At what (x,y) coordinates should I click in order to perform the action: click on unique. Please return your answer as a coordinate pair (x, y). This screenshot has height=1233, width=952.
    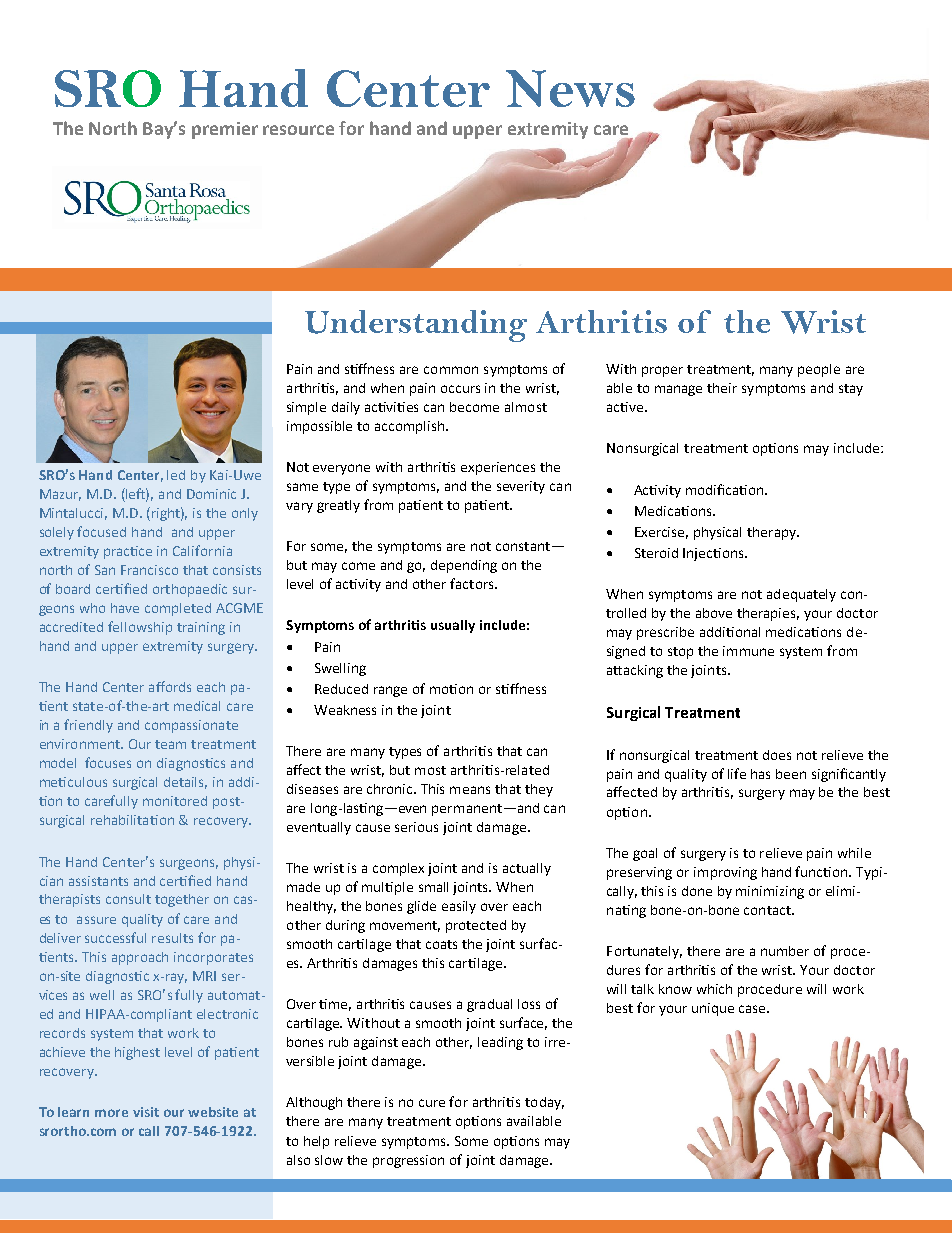
    Looking at the image, I should click on (713, 1009).
